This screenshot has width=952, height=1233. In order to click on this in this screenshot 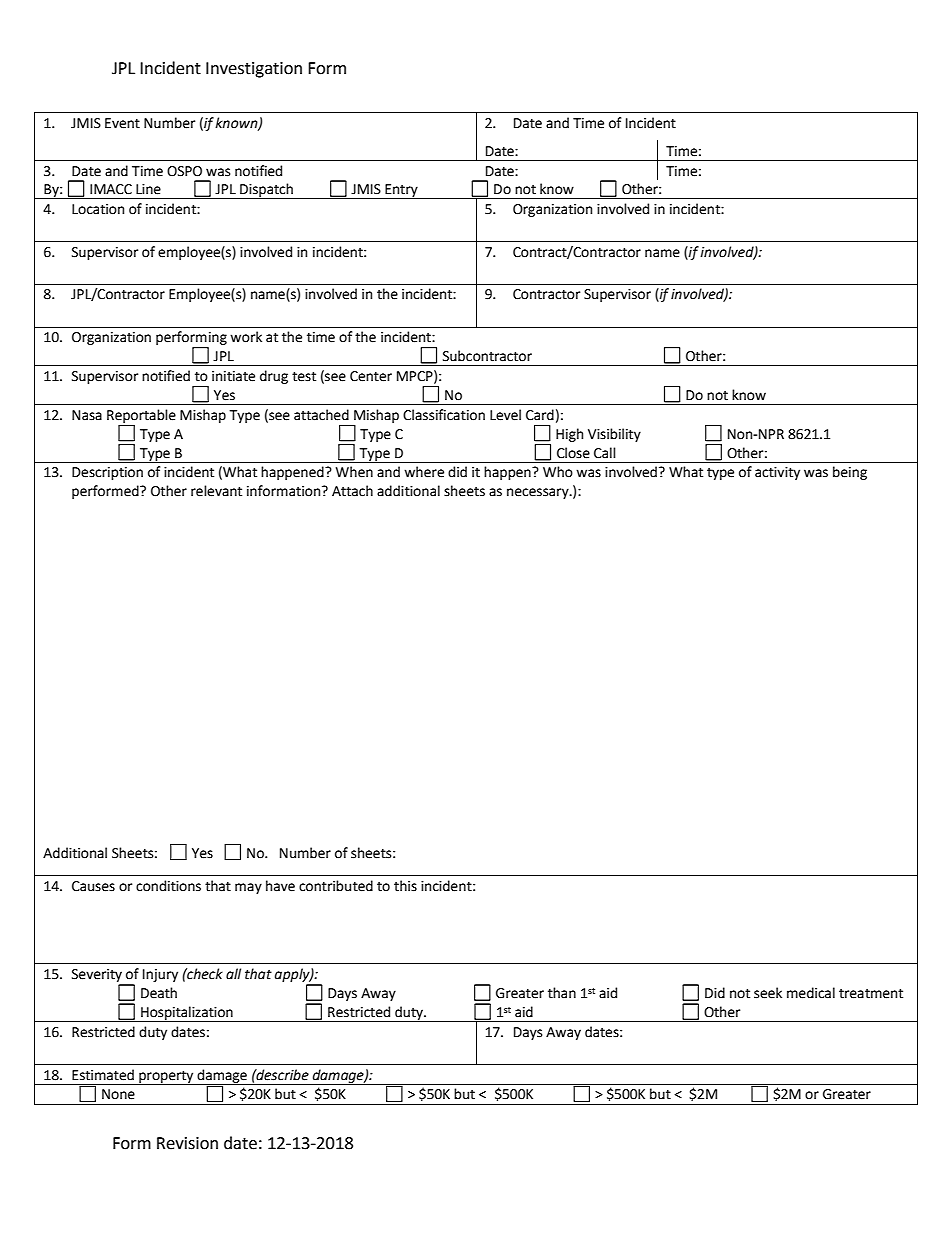, I will do `click(405, 886)`.
